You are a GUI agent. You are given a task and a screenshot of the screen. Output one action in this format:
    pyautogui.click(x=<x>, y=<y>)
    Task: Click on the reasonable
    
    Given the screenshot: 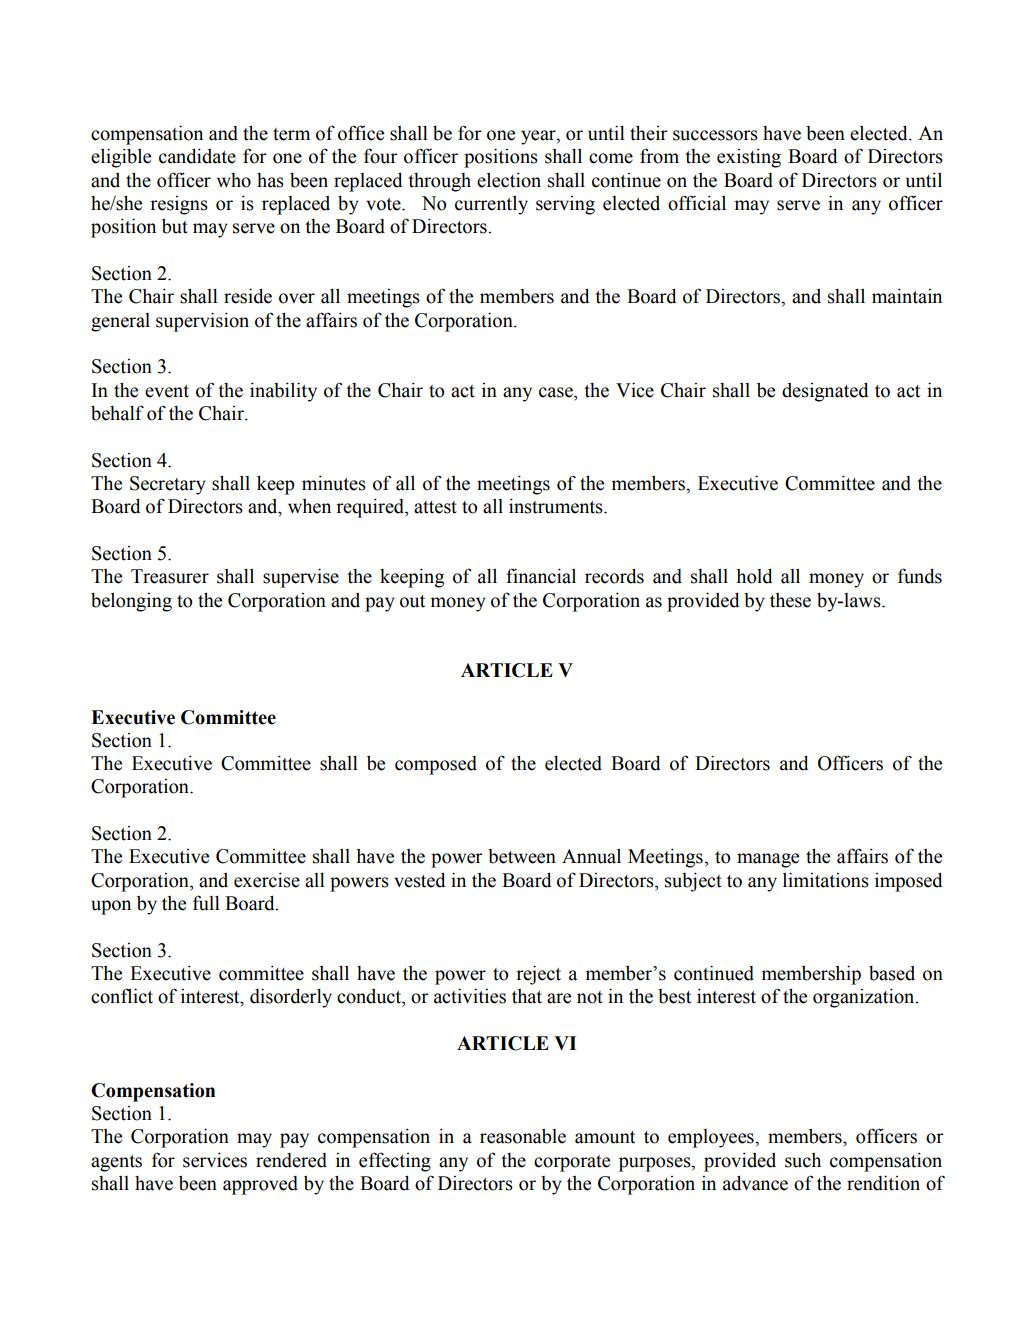 What is the action you would take?
    pyautogui.click(x=523, y=1136)
